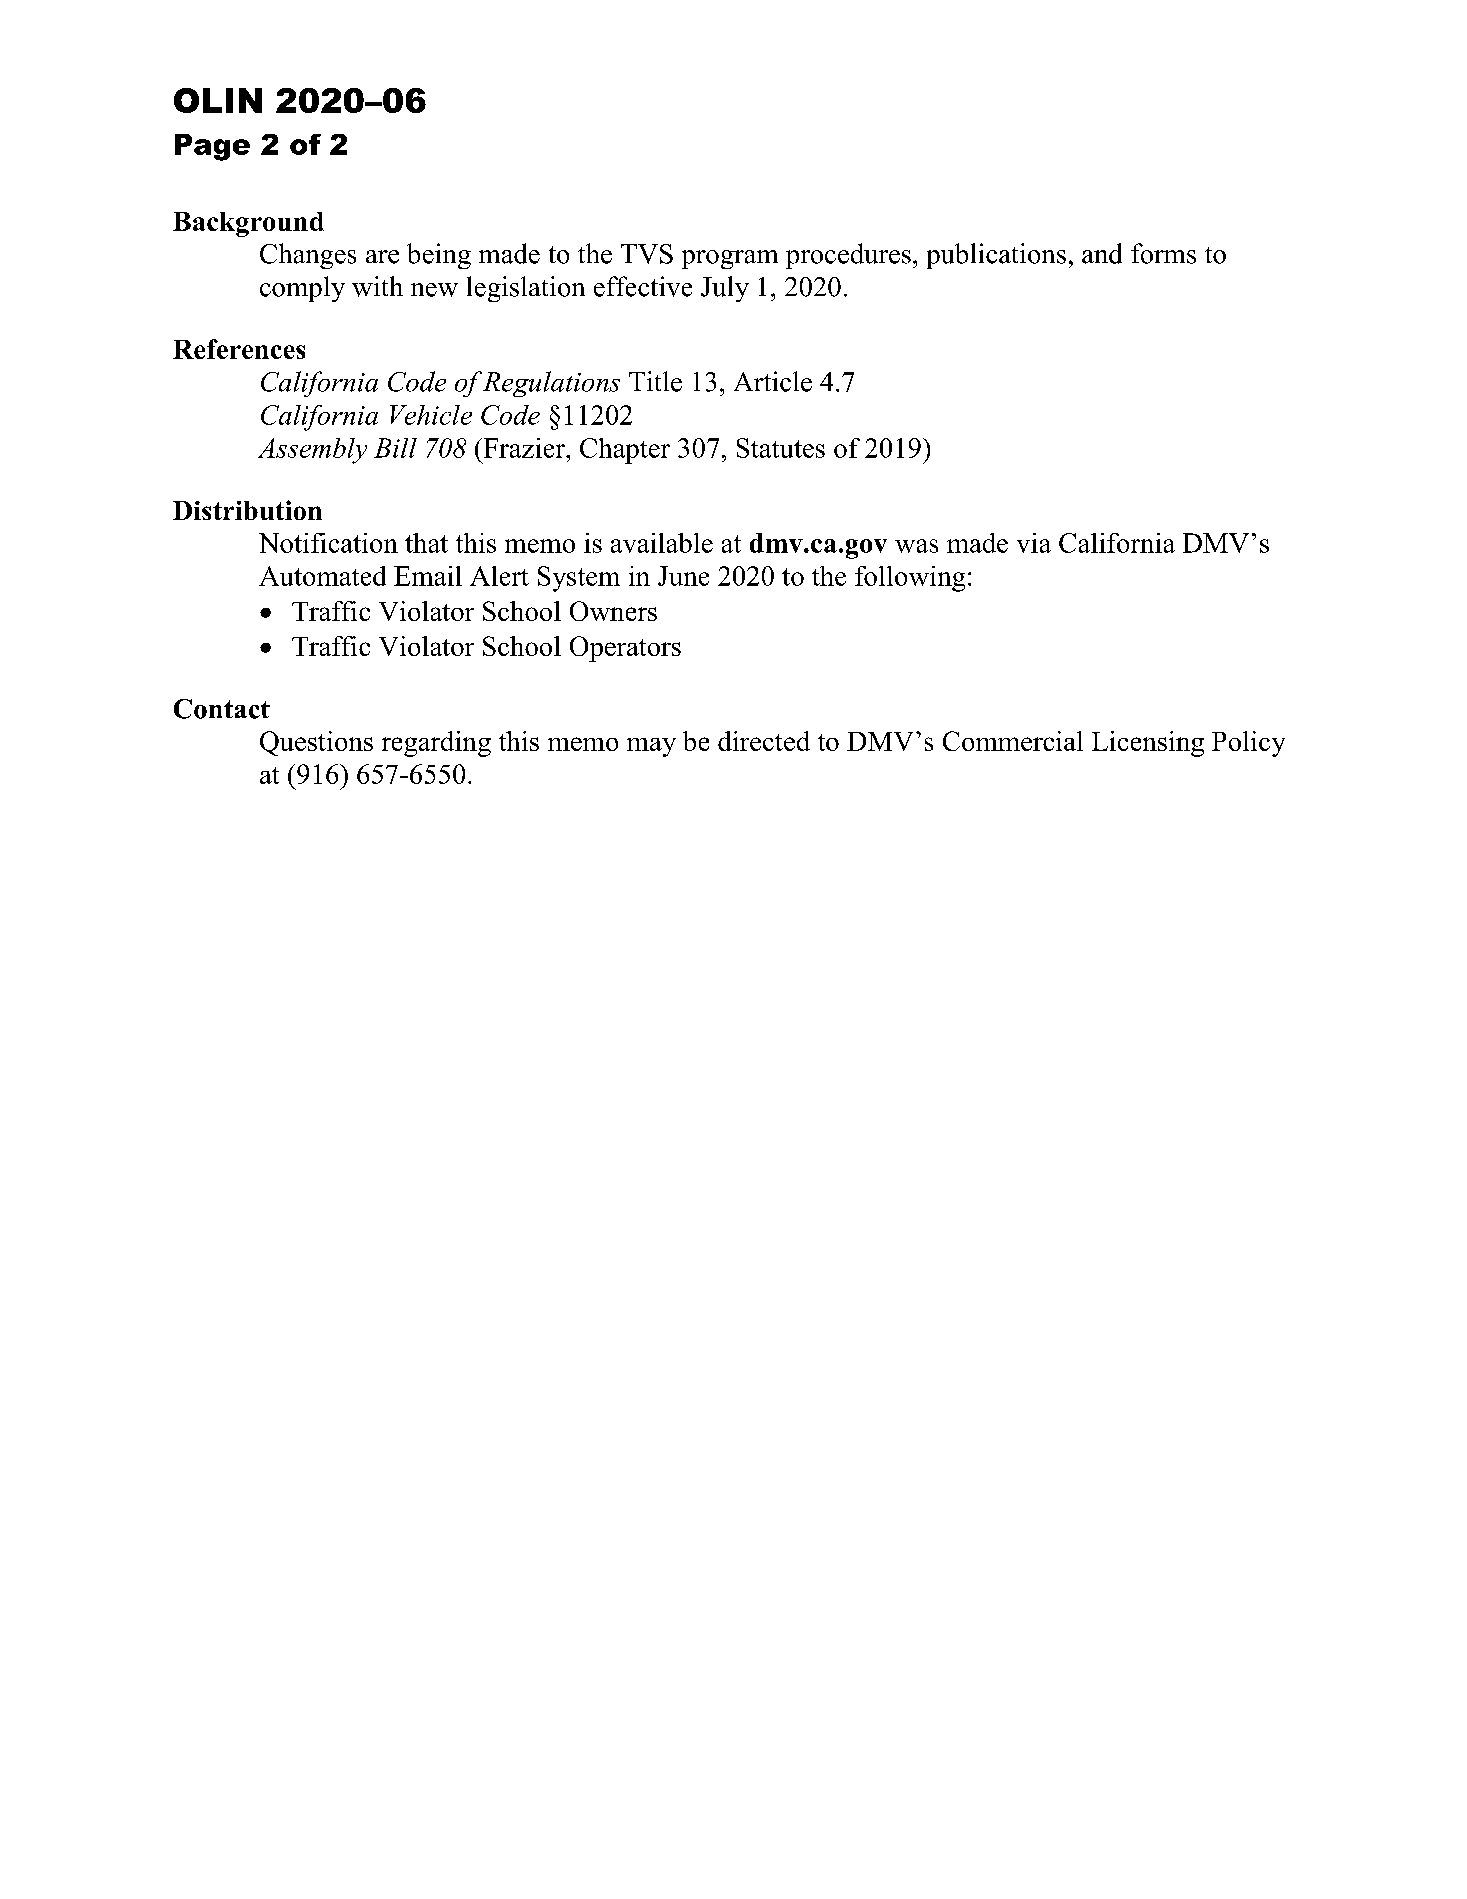  What do you see at coordinates (316, 743) in the screenshot?
I see `Questions` at bounding box center [316, 743].
